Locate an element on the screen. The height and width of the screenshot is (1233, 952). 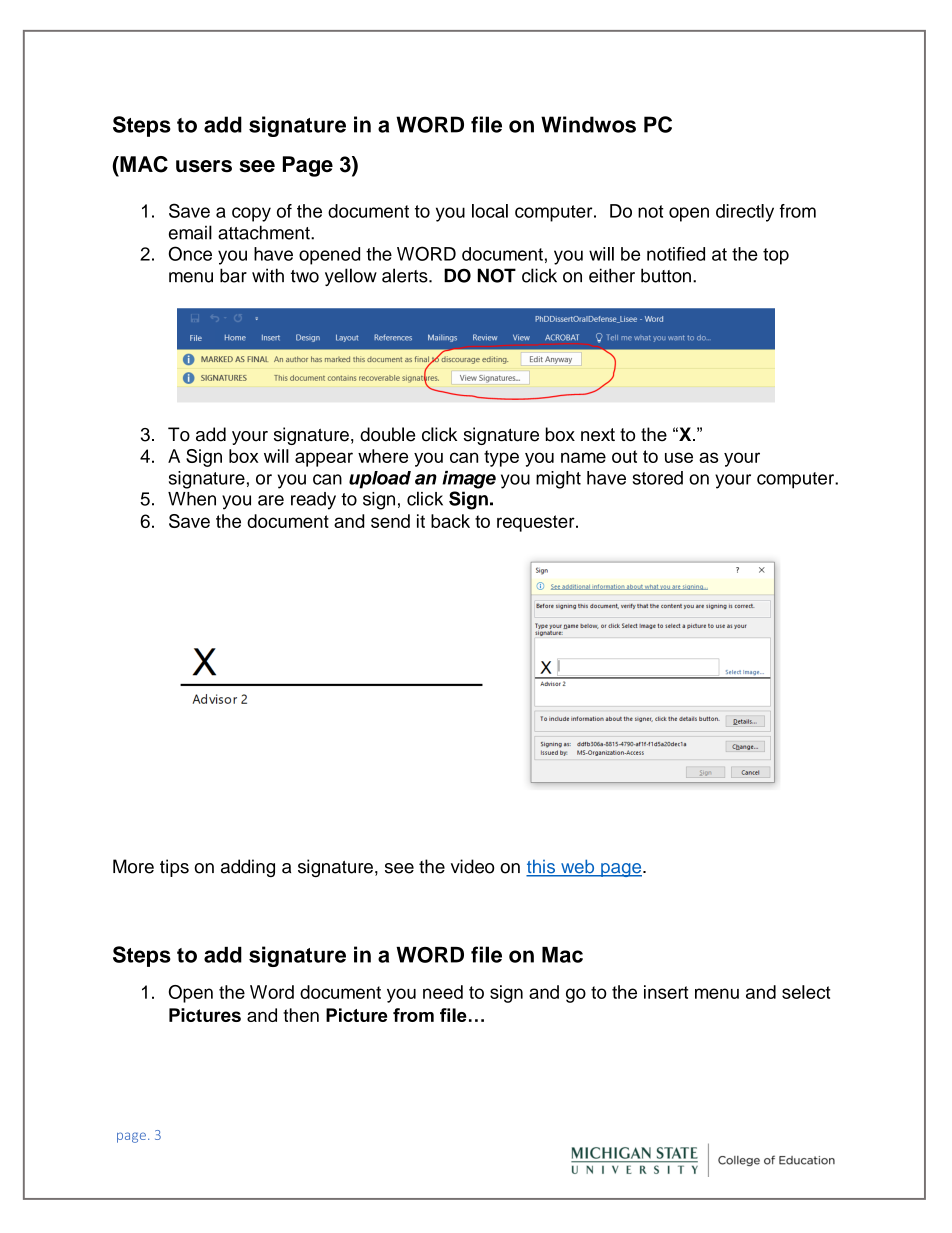
stored is located at coordinates (658, 478).
